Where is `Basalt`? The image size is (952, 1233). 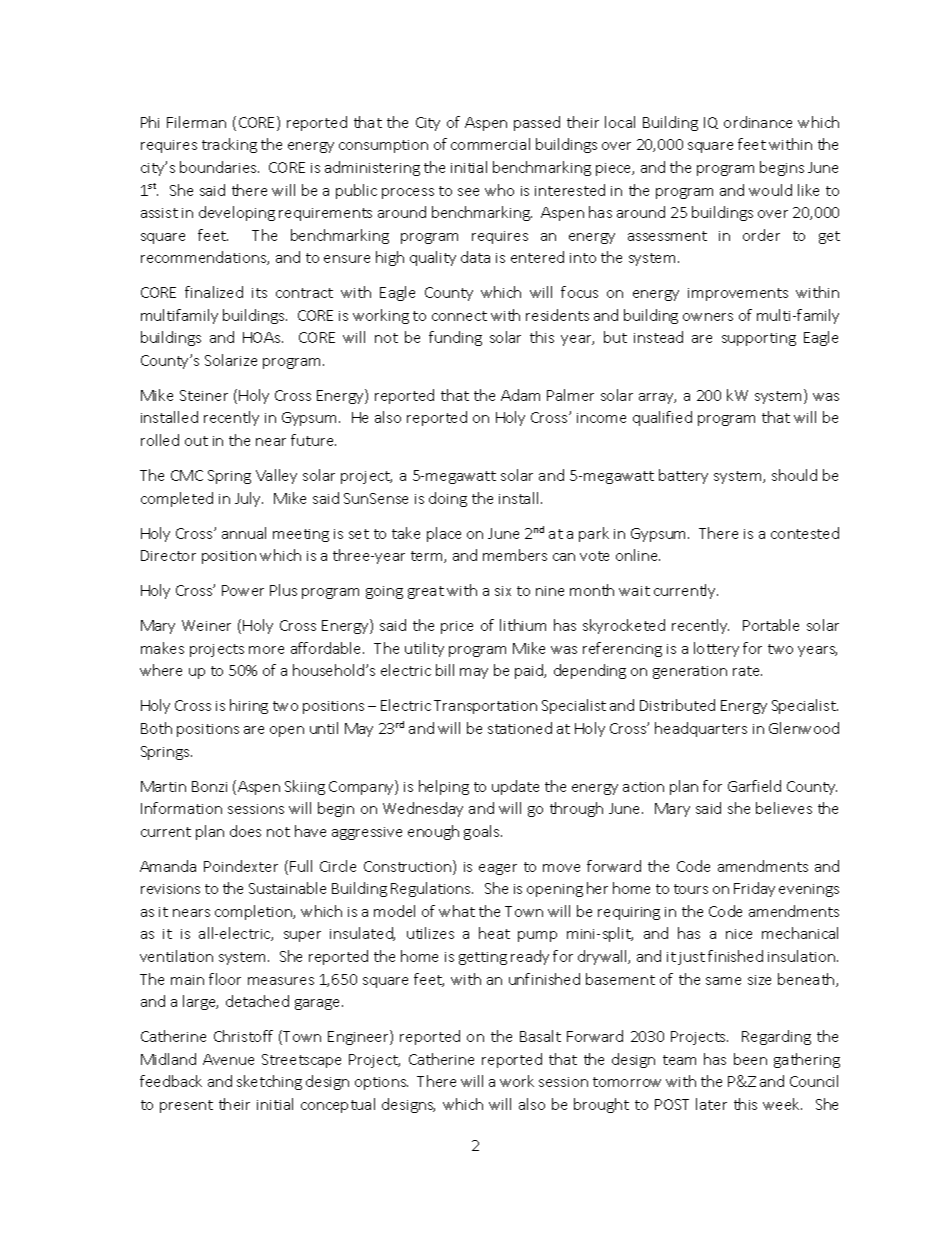 Basalt is located at coordinates (540, 1036).
